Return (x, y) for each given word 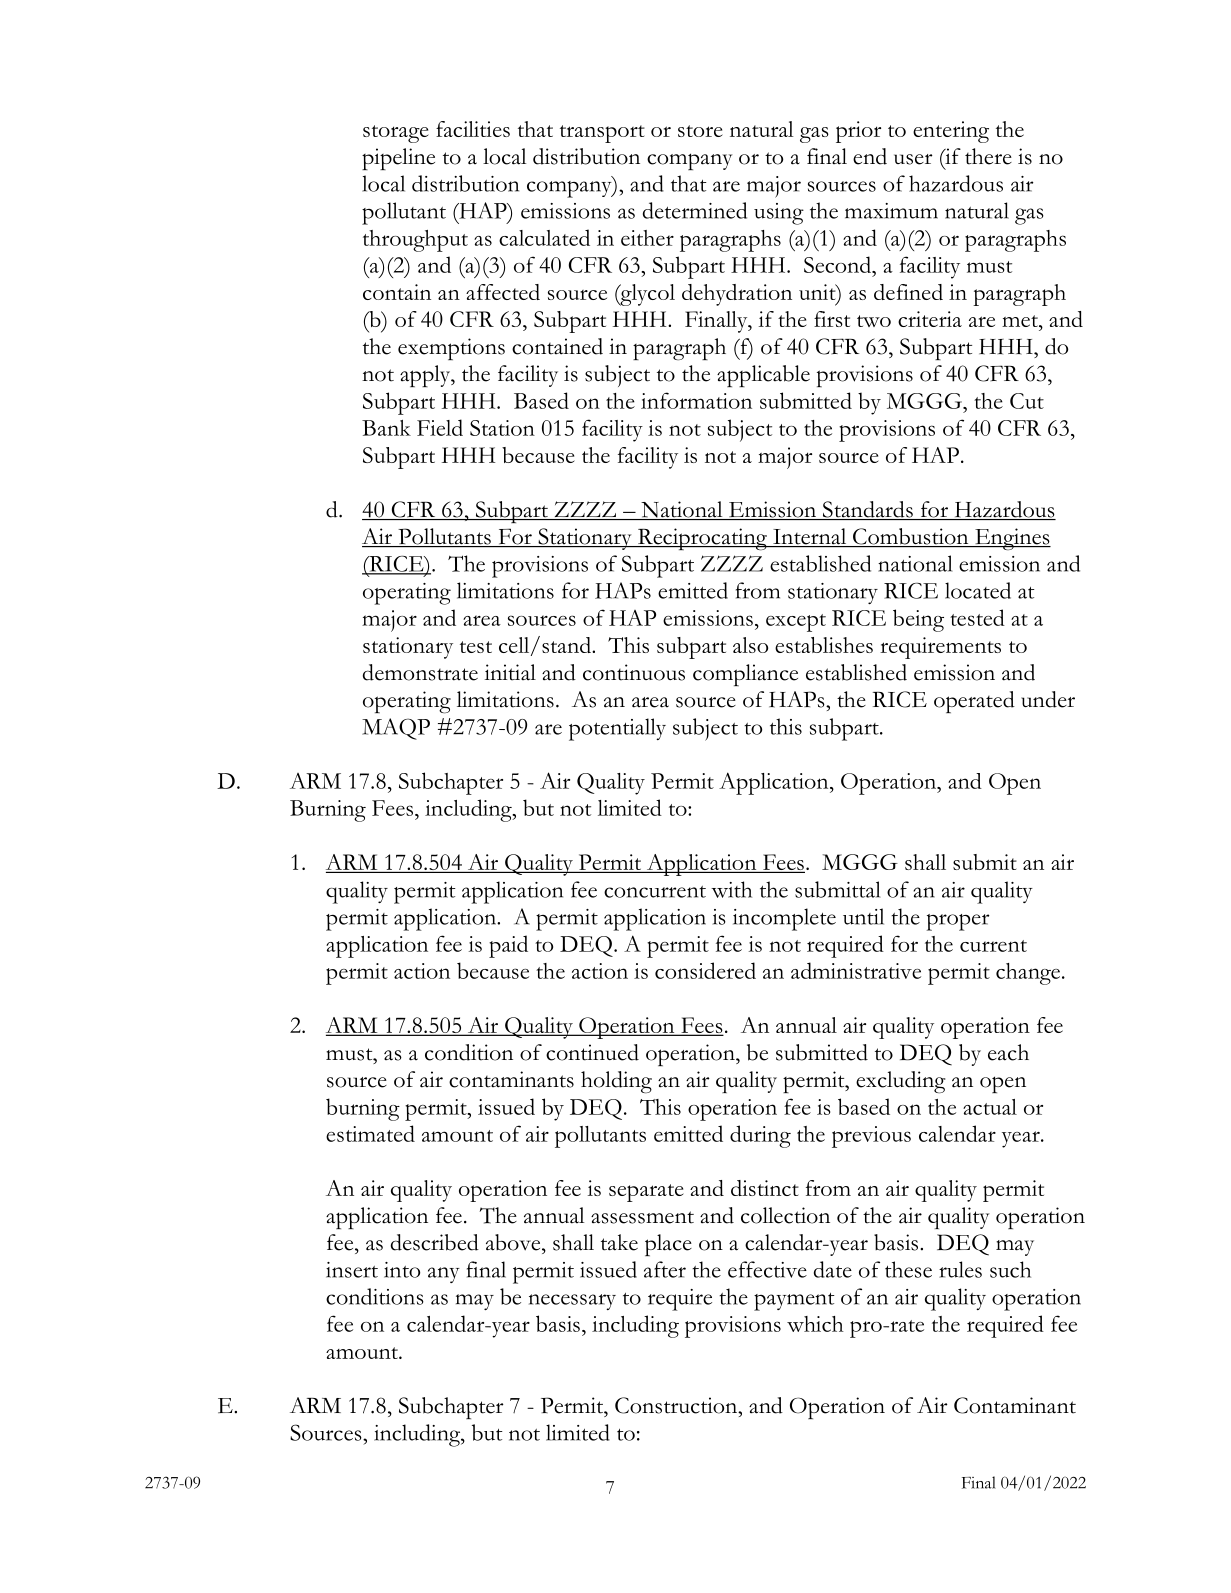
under (1048, 699)
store (700, 131)
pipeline (398, 159)
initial (510, 672)
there (988, 156)
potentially (617, 729)
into (402, 1270)
